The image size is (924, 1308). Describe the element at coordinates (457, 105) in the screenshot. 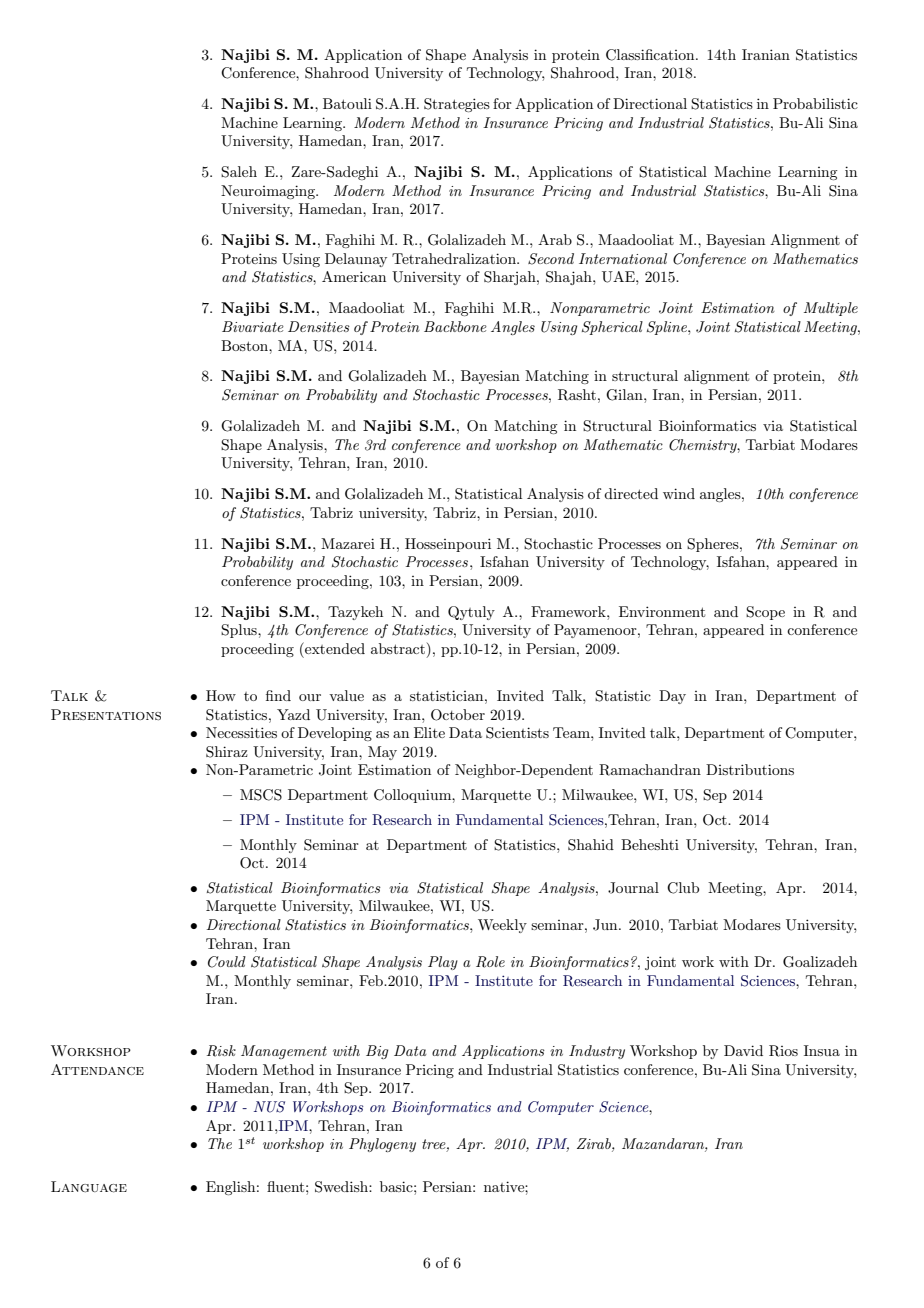

I see `Strategies` at that location.
